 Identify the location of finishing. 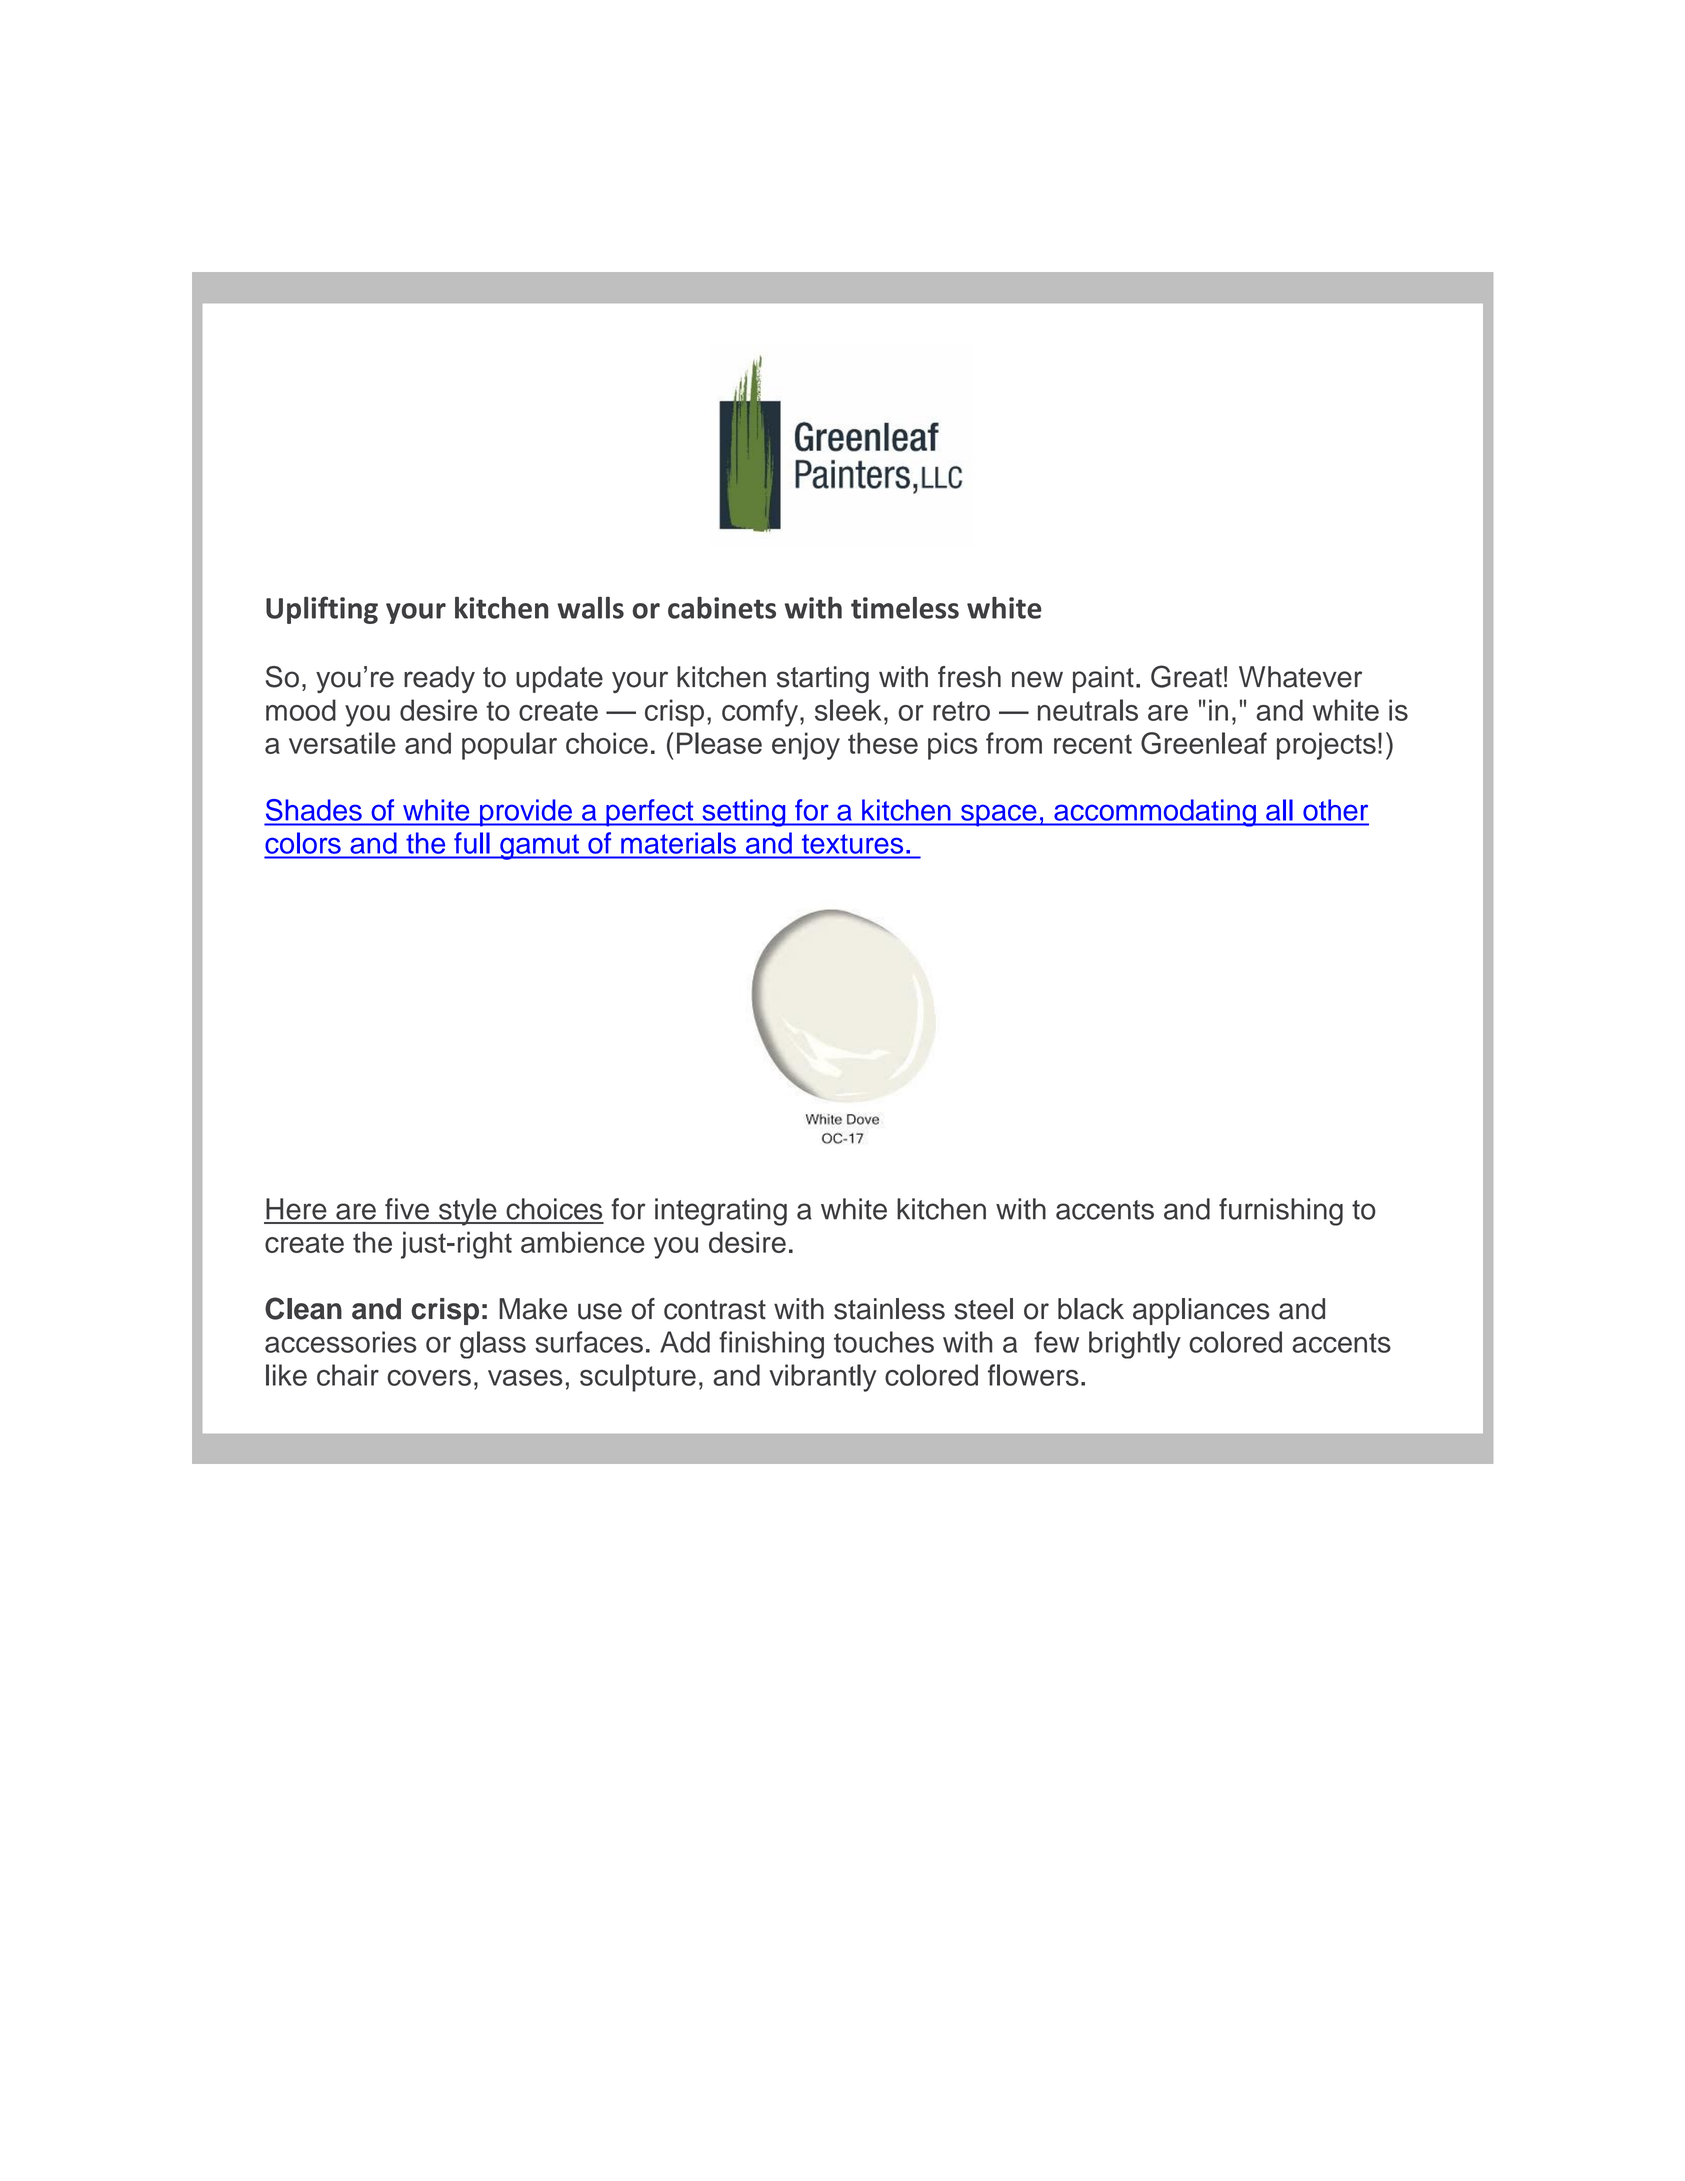
(771, 1345).
